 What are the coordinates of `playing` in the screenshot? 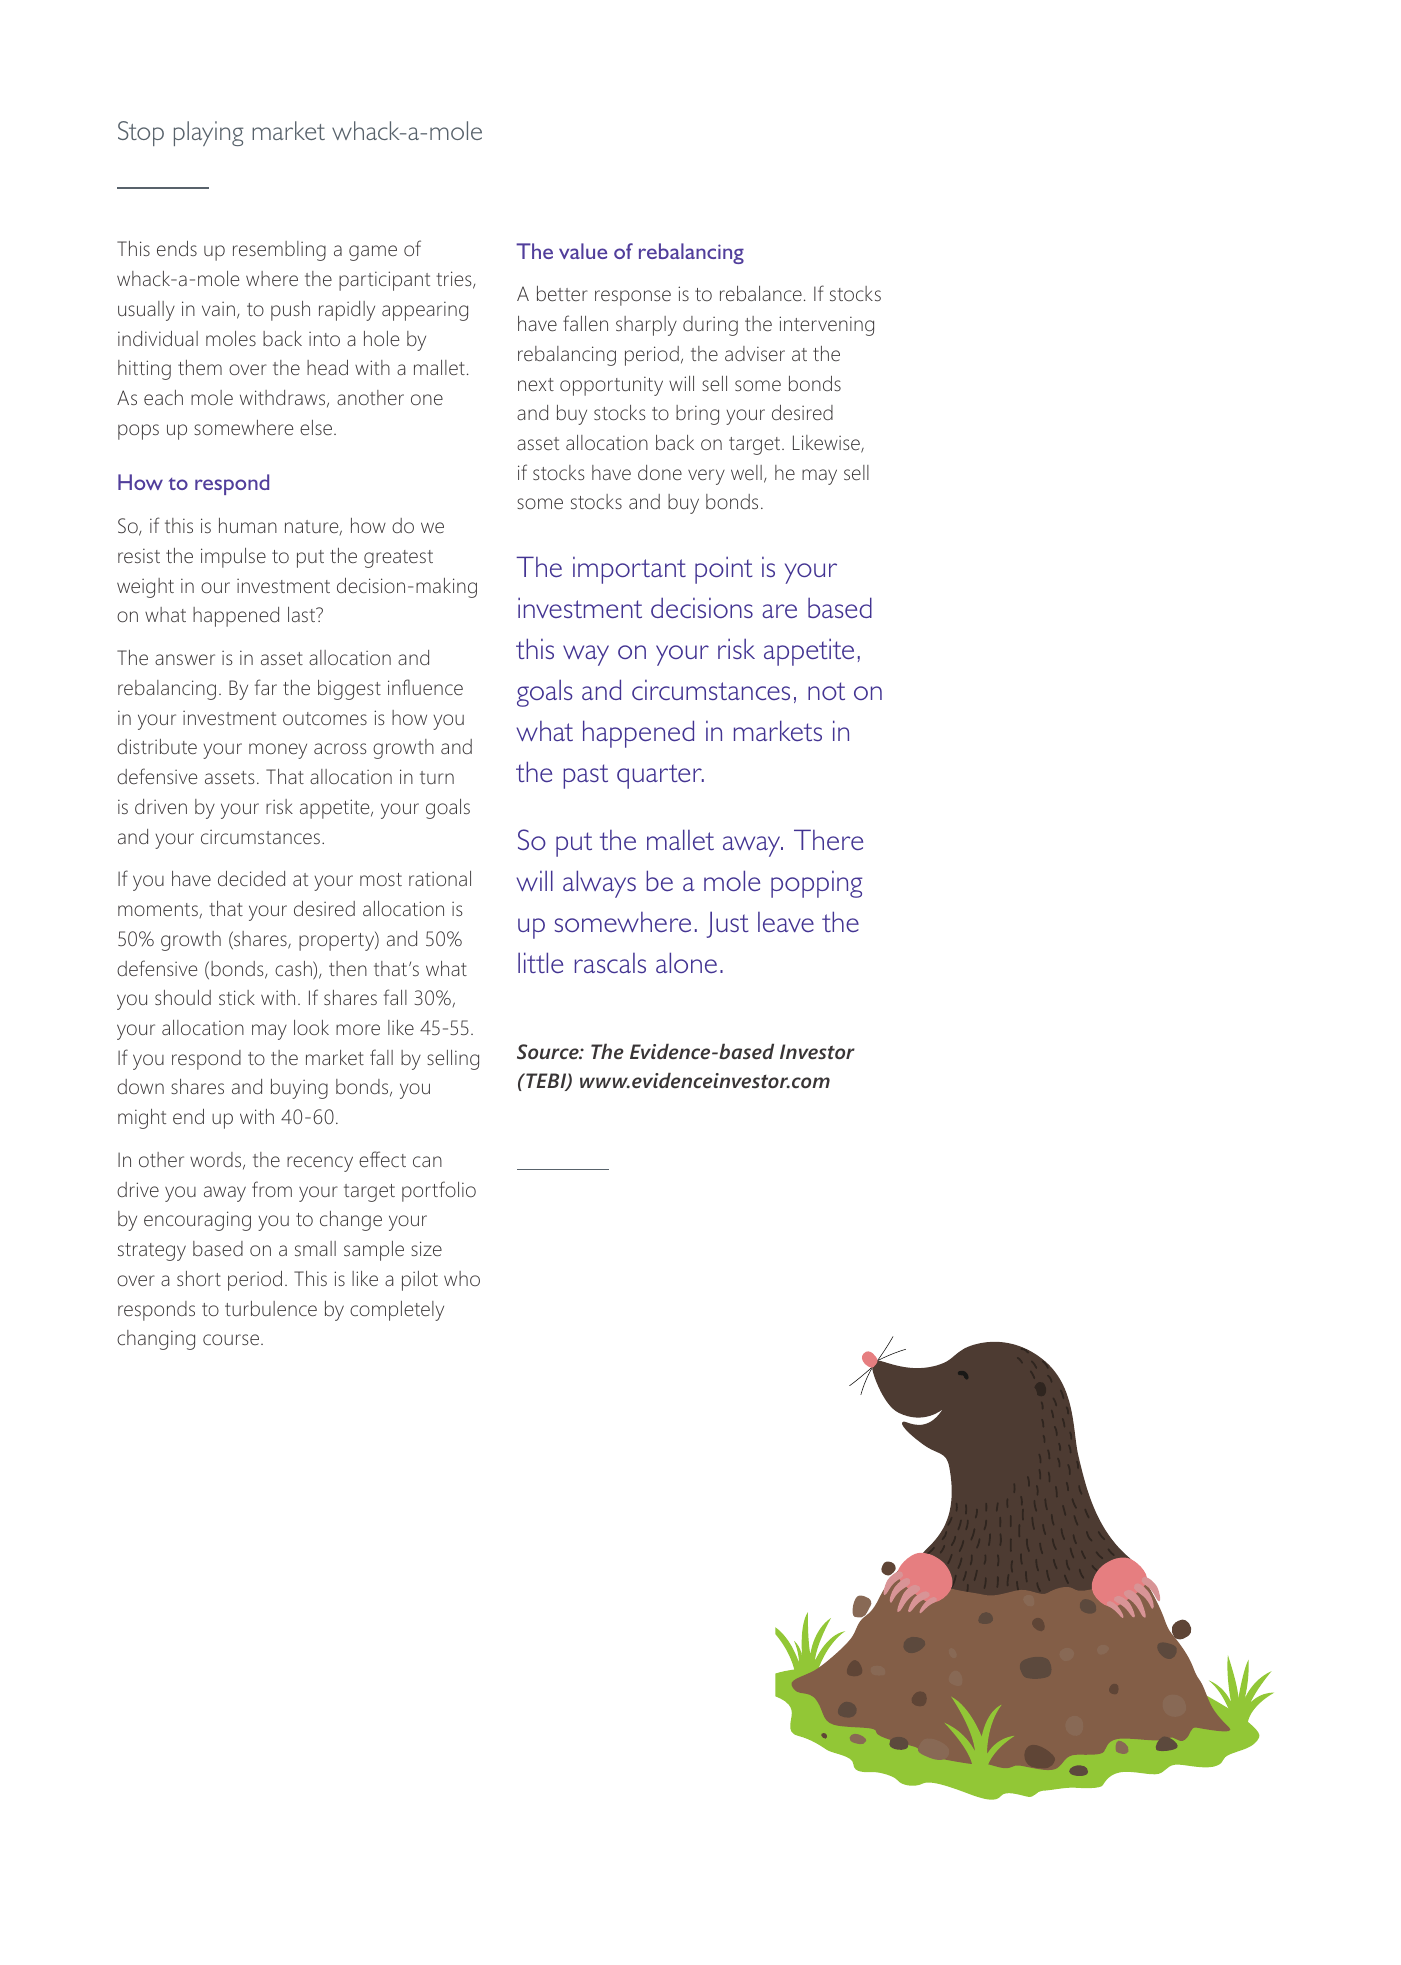 It's located at (208, 133).
